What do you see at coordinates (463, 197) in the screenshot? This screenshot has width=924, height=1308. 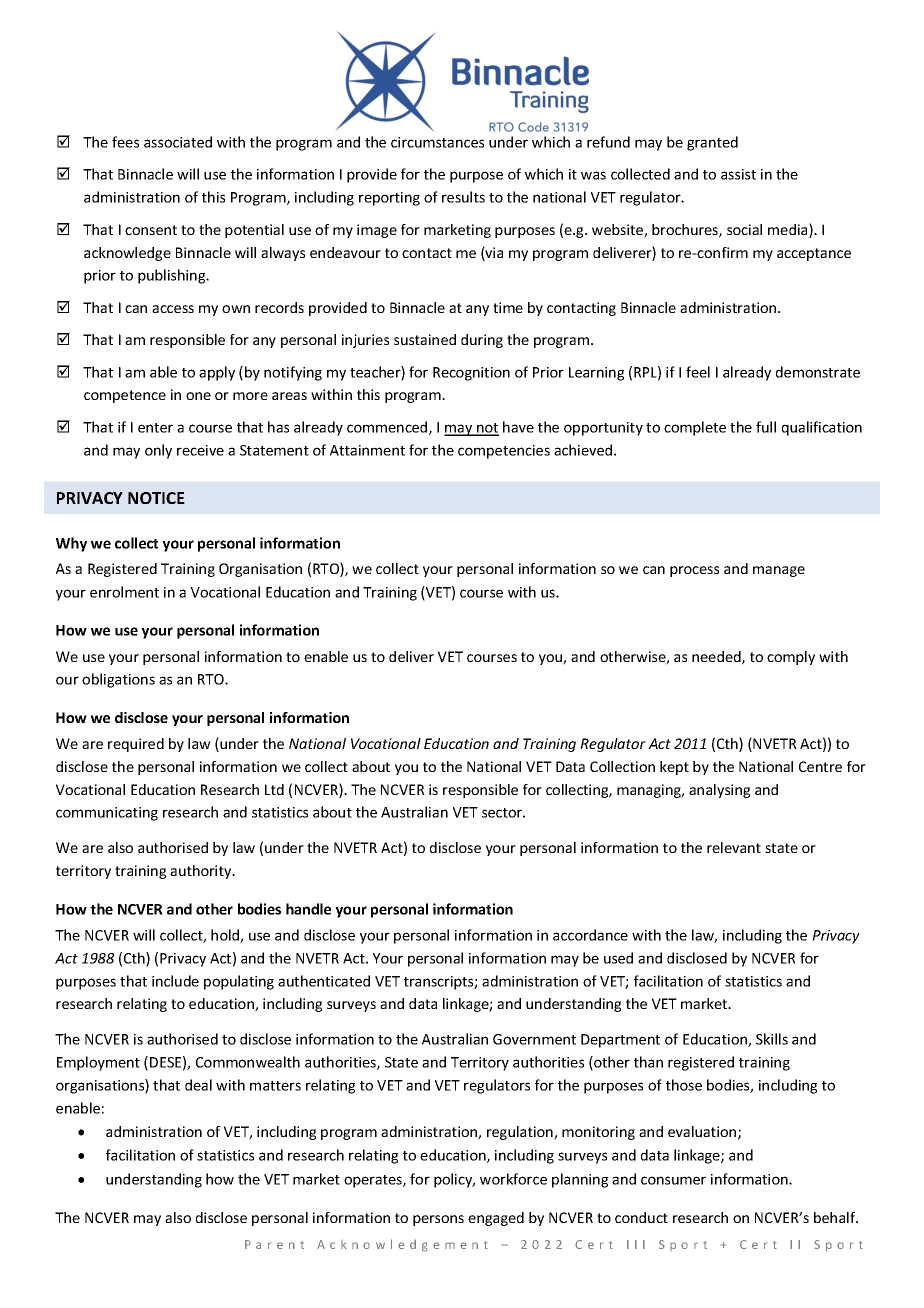 I see `results` at bounding box center [463, 197].
